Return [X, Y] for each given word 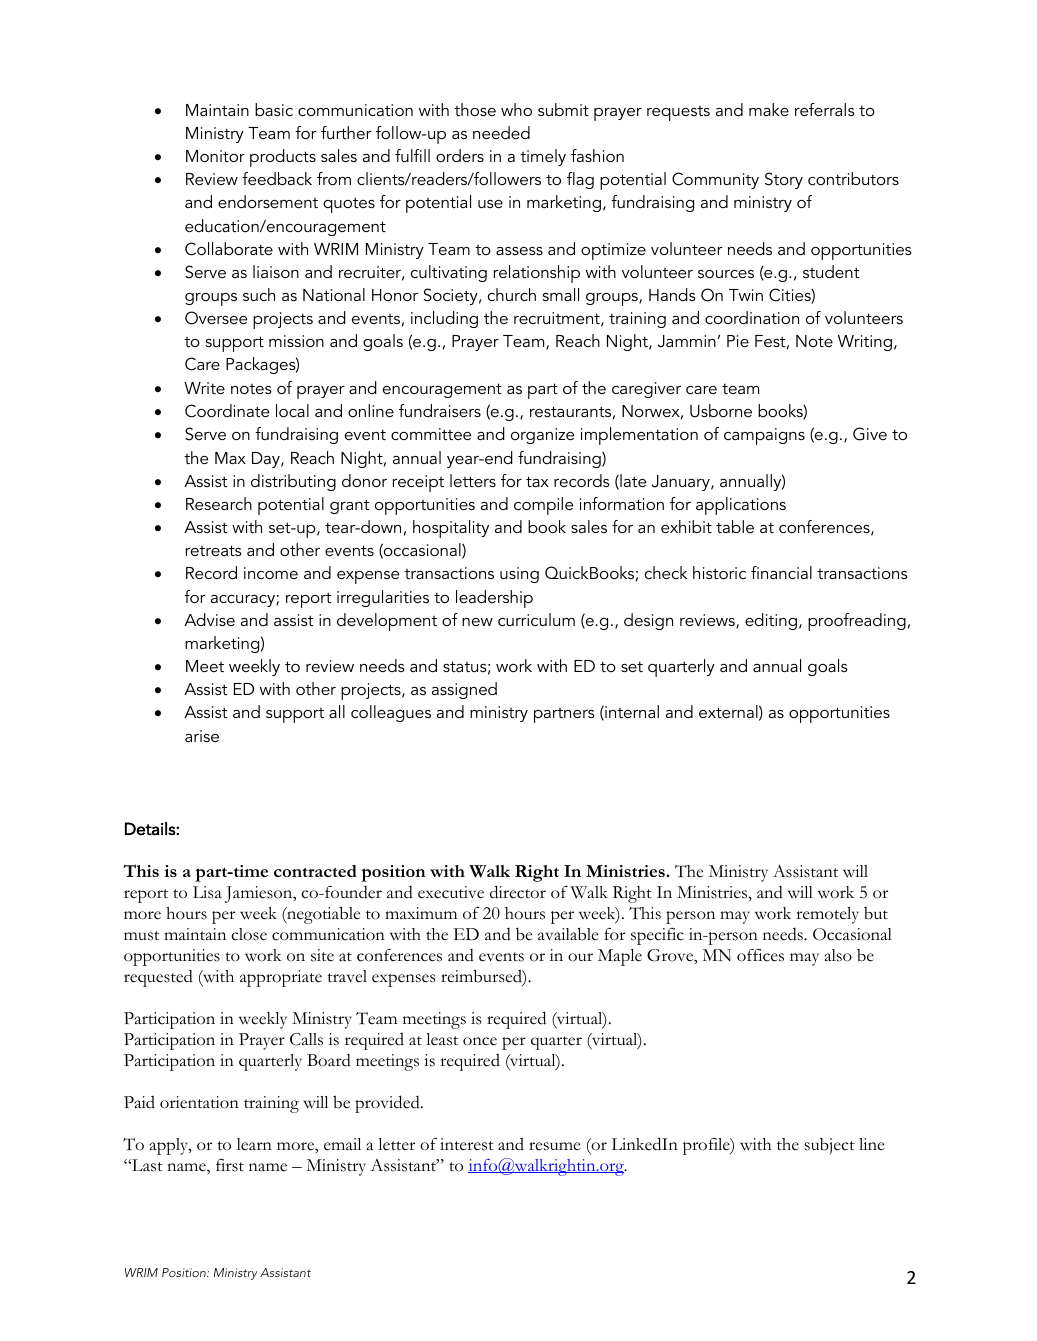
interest [467, 1144]
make [769, 109]
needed [501, 132]
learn [254, 1144]
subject [830, 1146]
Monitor [215, 156]
